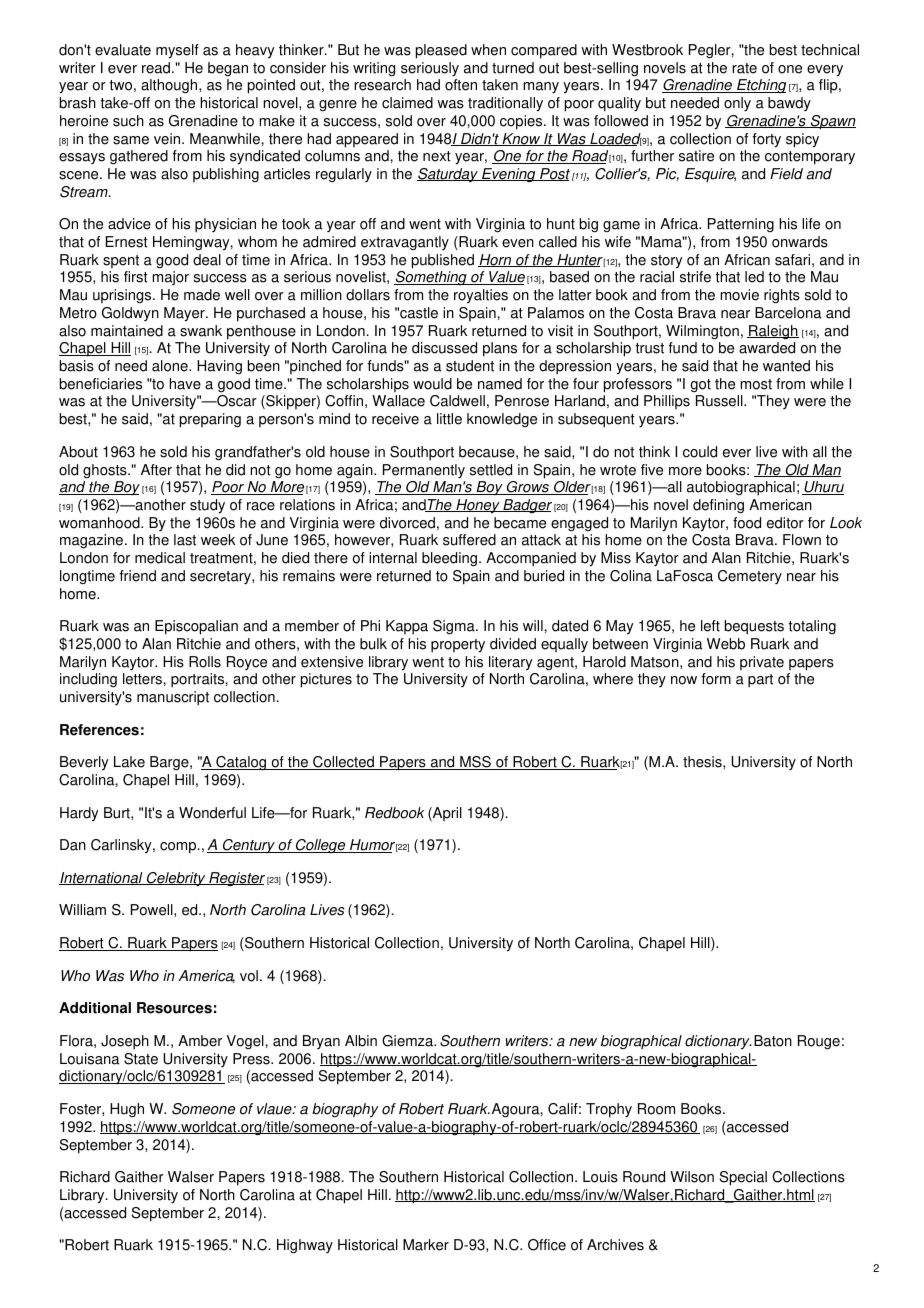  I want to click on student, so click(470, 366).
